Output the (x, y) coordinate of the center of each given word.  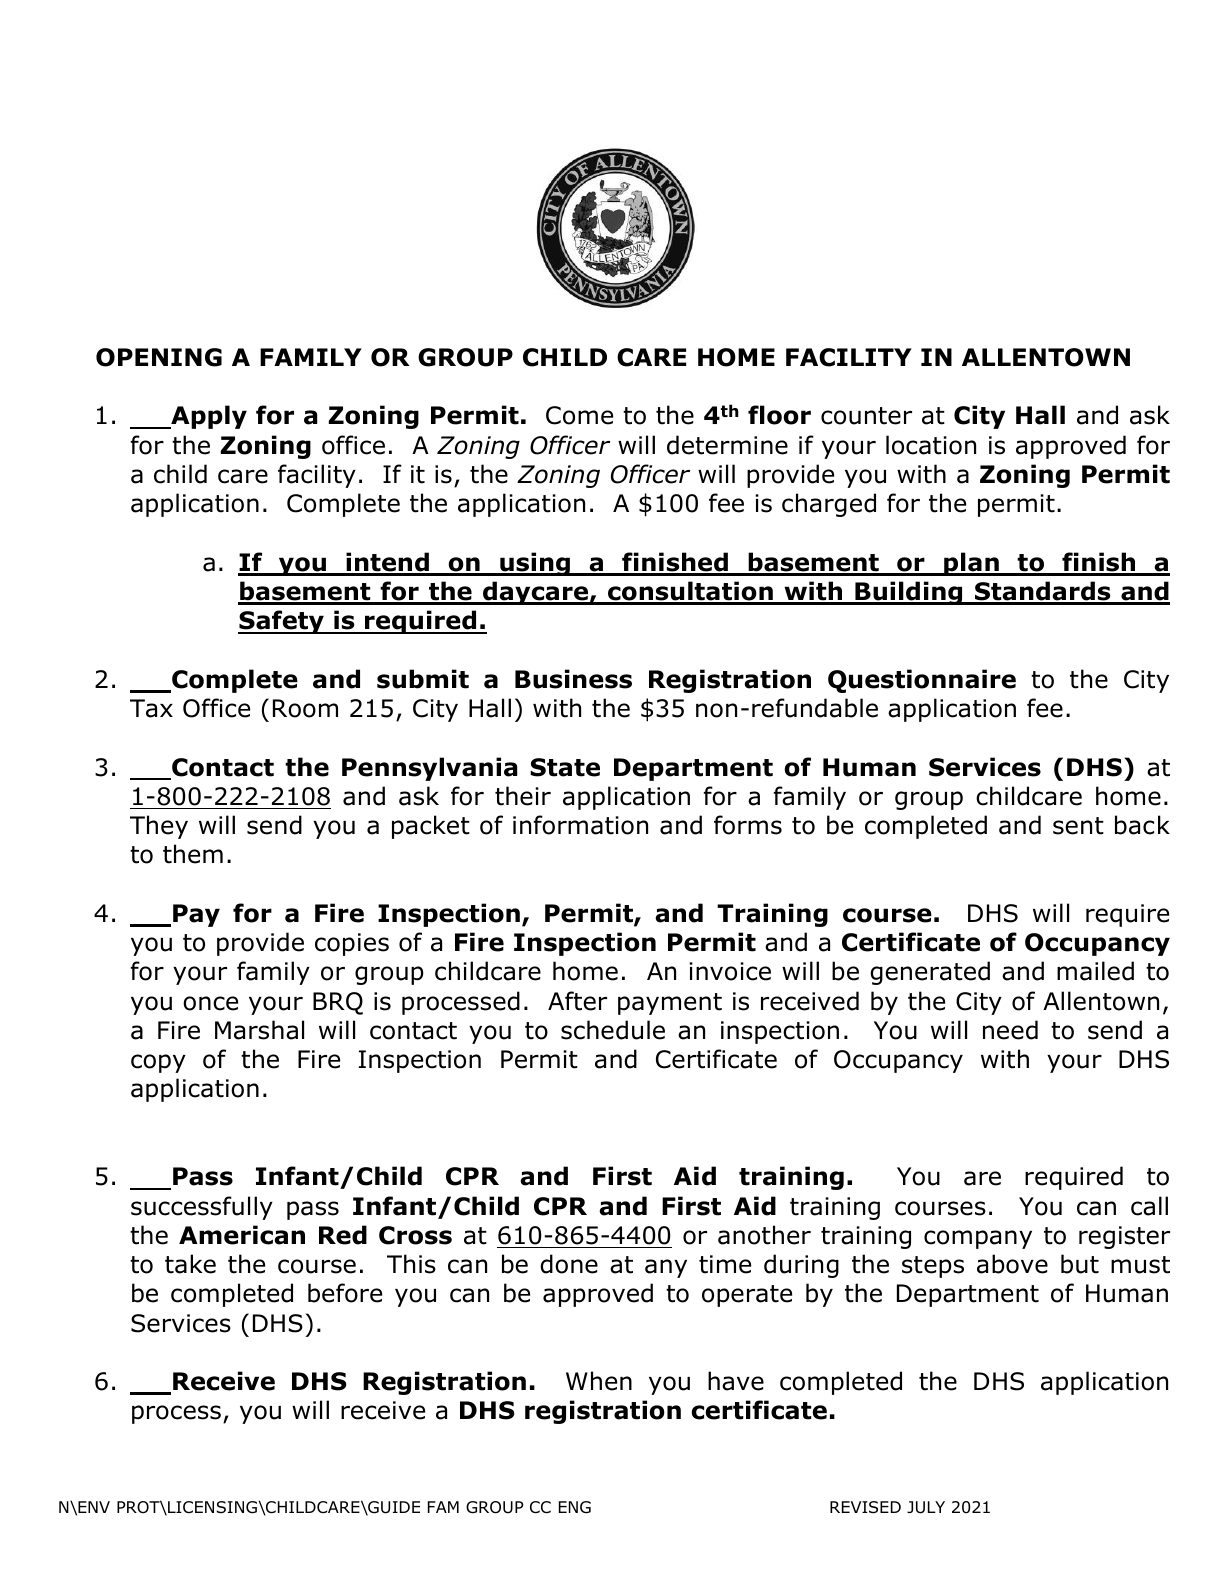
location (931, 445)
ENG (575, 1507)
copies (352, 944)
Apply (208, 417)
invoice (730, 971)
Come (579, 415)
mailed (1095, 971)
